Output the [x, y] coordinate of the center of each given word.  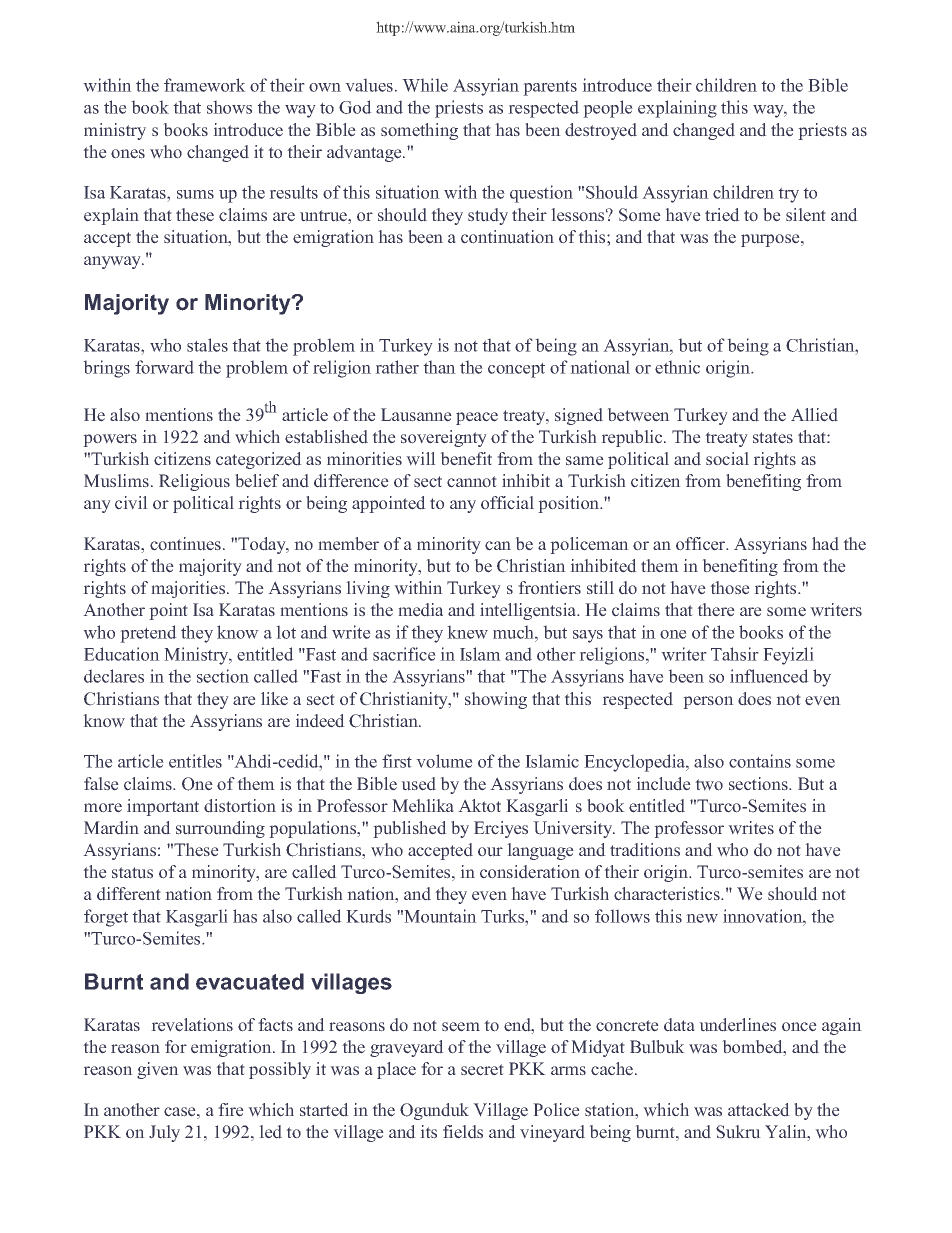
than [439, 367]
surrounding [220, 829]
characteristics [668, 894]
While [425, 85]
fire [231, 1110]
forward [164, 367]
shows [229, 107]
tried [722, 215]
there [716, 610]
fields [463, 1132]
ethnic [677, 367]
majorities [189, 589]
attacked [759, 1110]
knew [467, 632]
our [490, 852]
